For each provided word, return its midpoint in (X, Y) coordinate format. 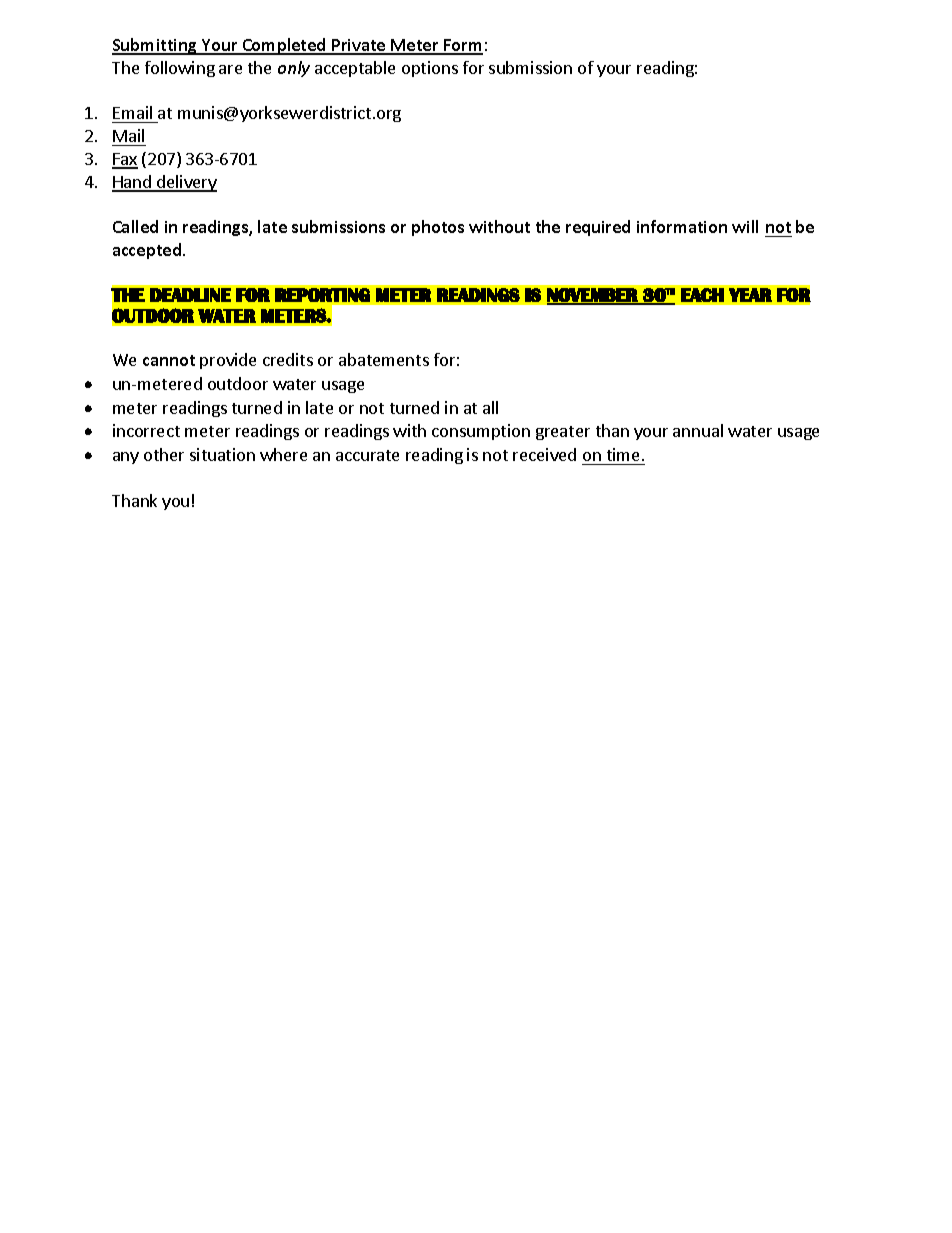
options (430, 69)
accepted (147, 251)
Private (359, 46)
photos (438, 228)
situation (222, 454)
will (745, 226)
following (180, 69)
